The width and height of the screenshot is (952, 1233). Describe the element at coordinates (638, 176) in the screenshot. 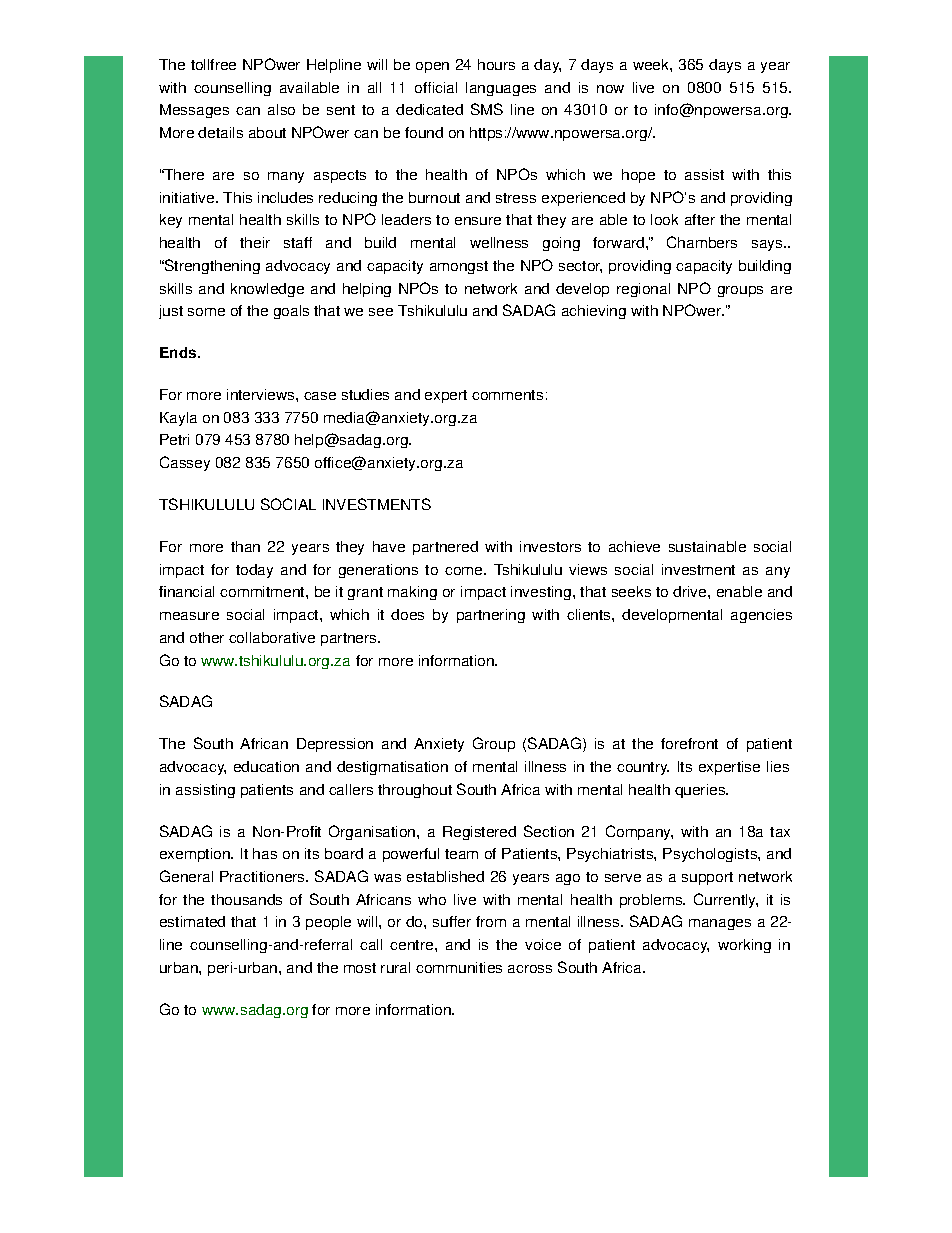

I see `hope` at that location.
